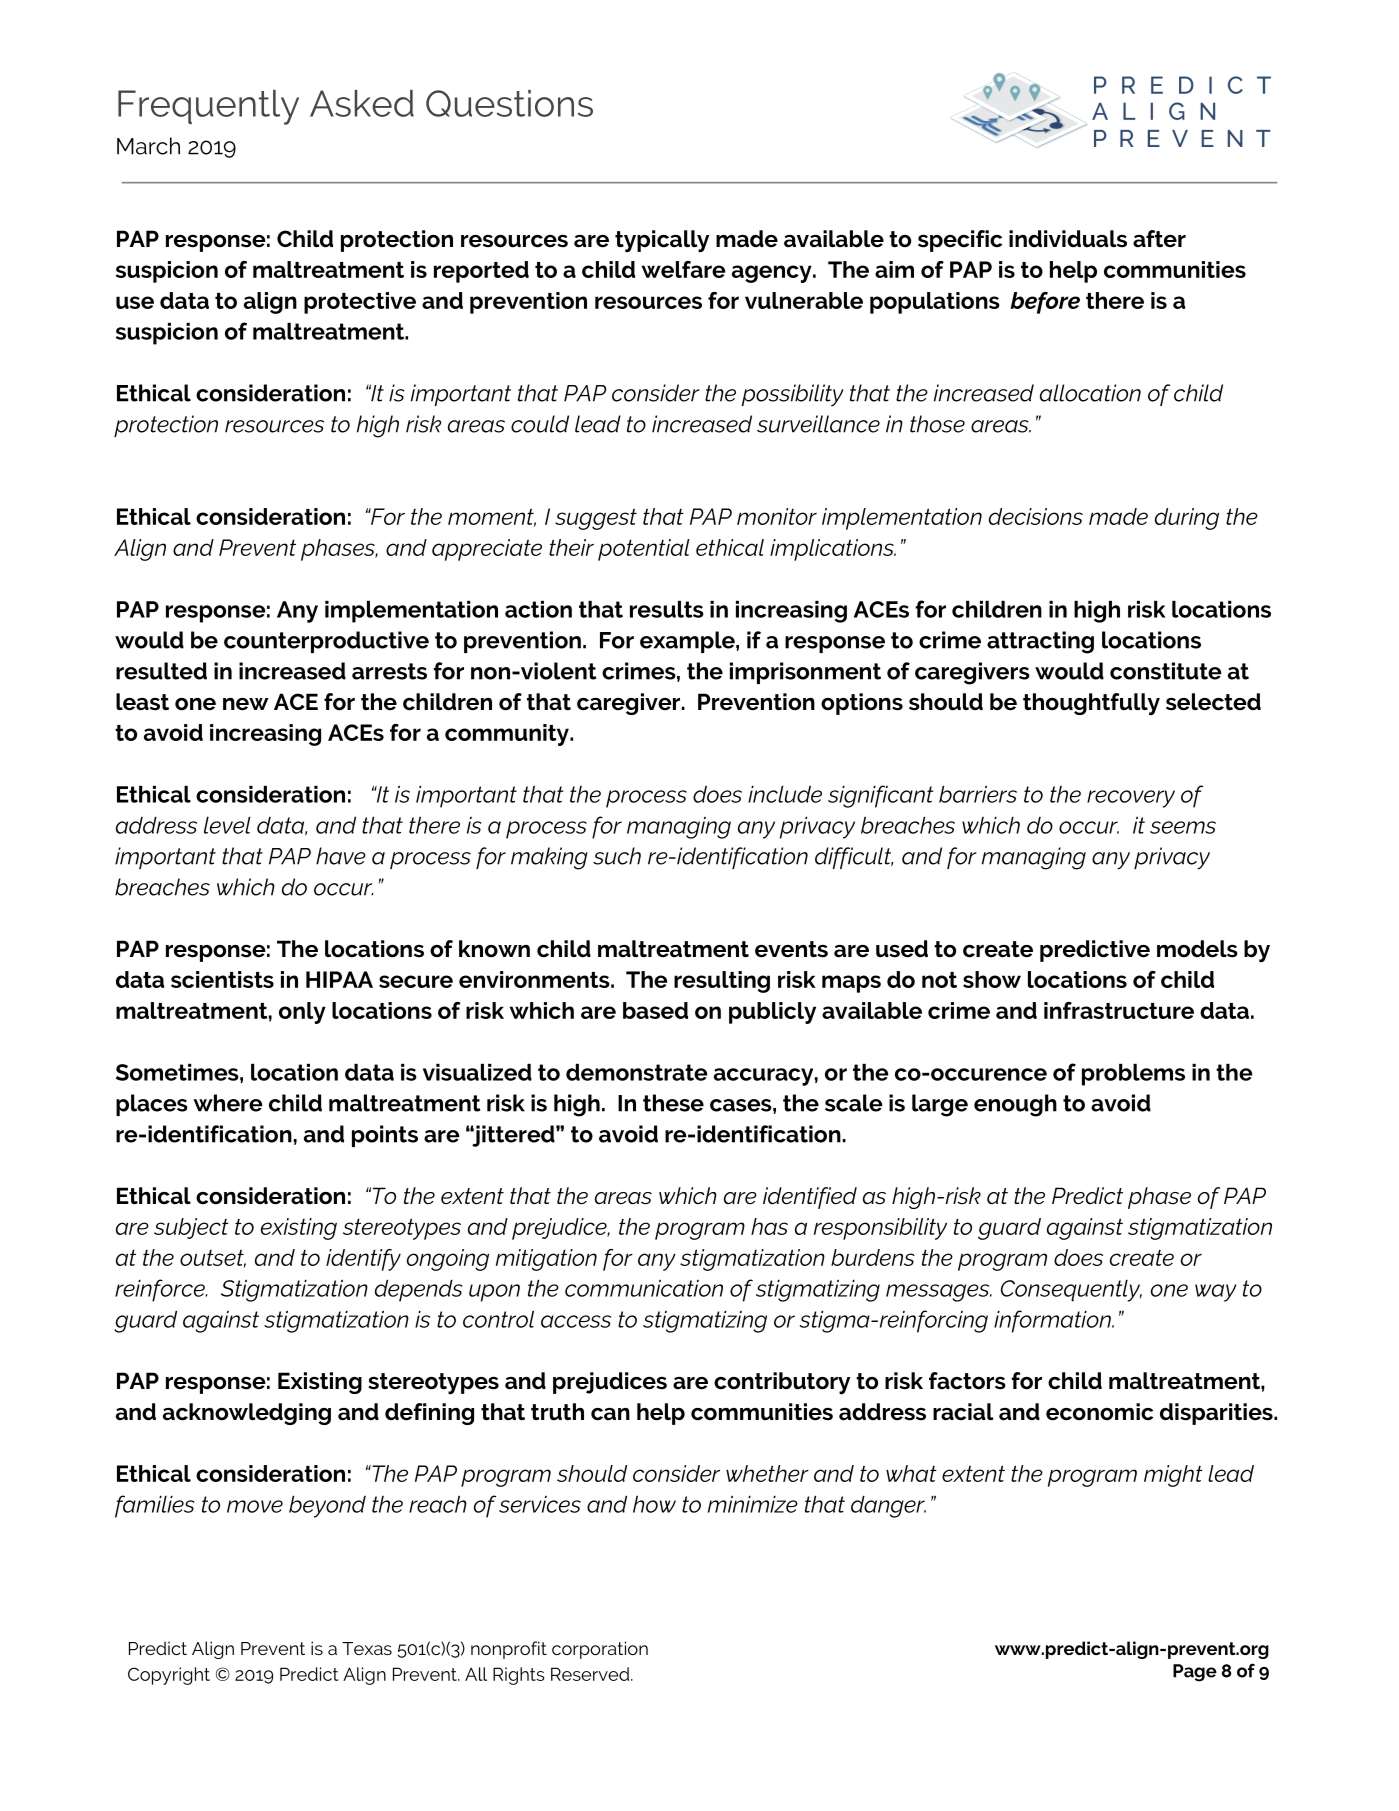 This document has width=1399, height=1811. I want to click on corporation, so click(600, 1650).
